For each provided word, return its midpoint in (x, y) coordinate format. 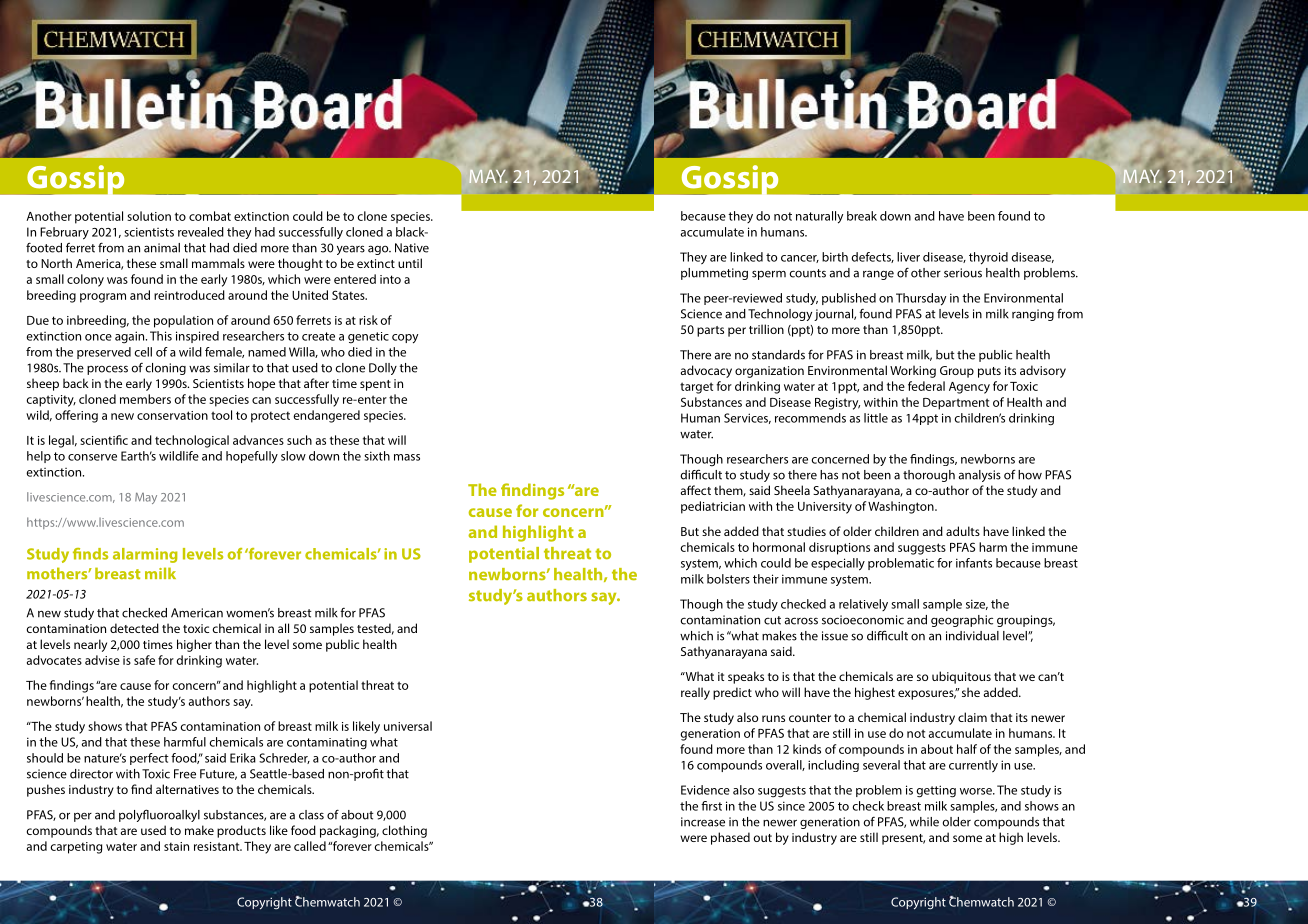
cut (772, 620)
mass (407, 457)
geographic (962, 621)
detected (134, 628)
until (410, 263)
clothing (404, 831)
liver (908, 257)
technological (192, 441)
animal (162, 248)
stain (176, 846)
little (876, 418)
